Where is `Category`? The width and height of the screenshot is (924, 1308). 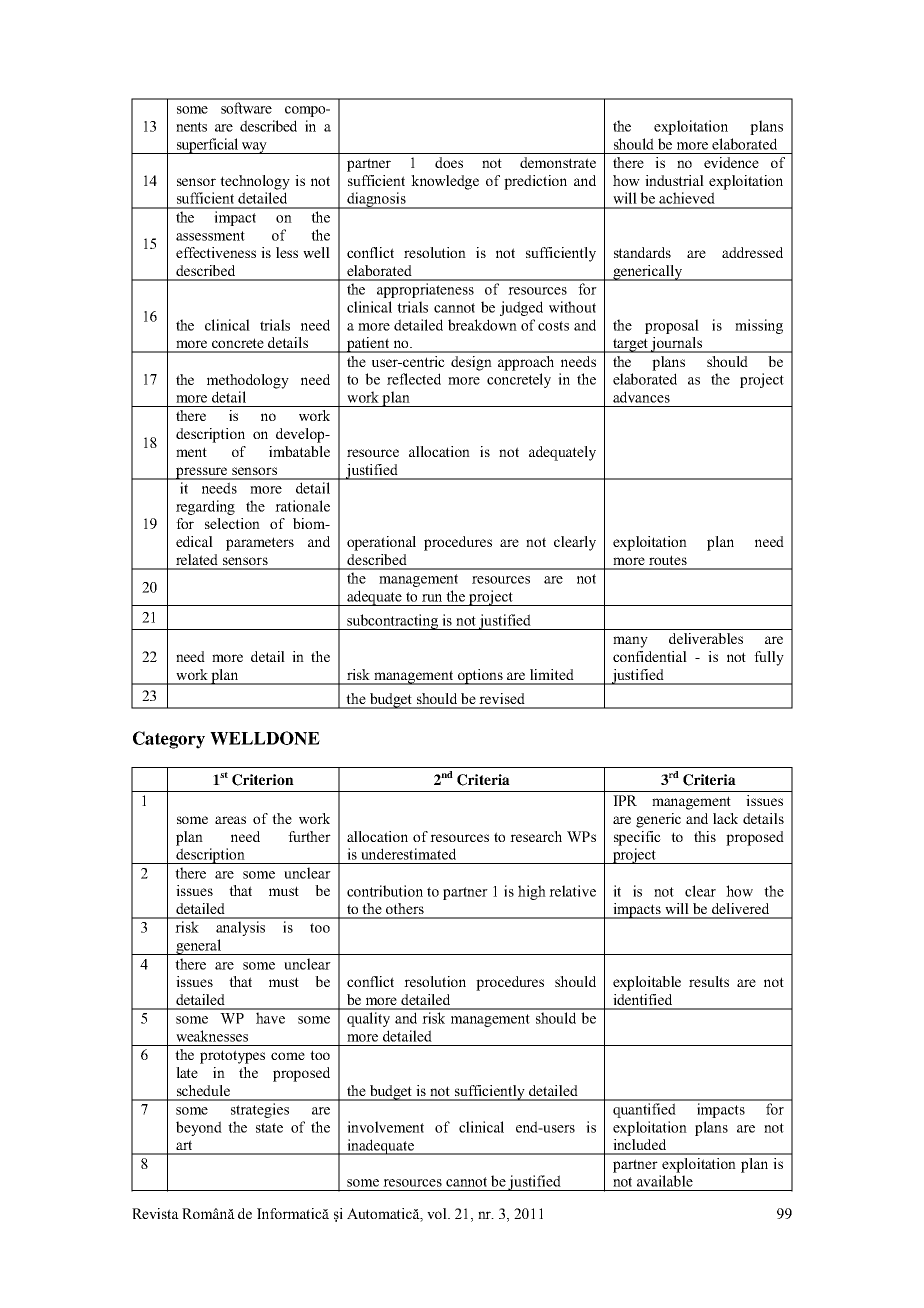
Category is located at coordinates (169, 740).
